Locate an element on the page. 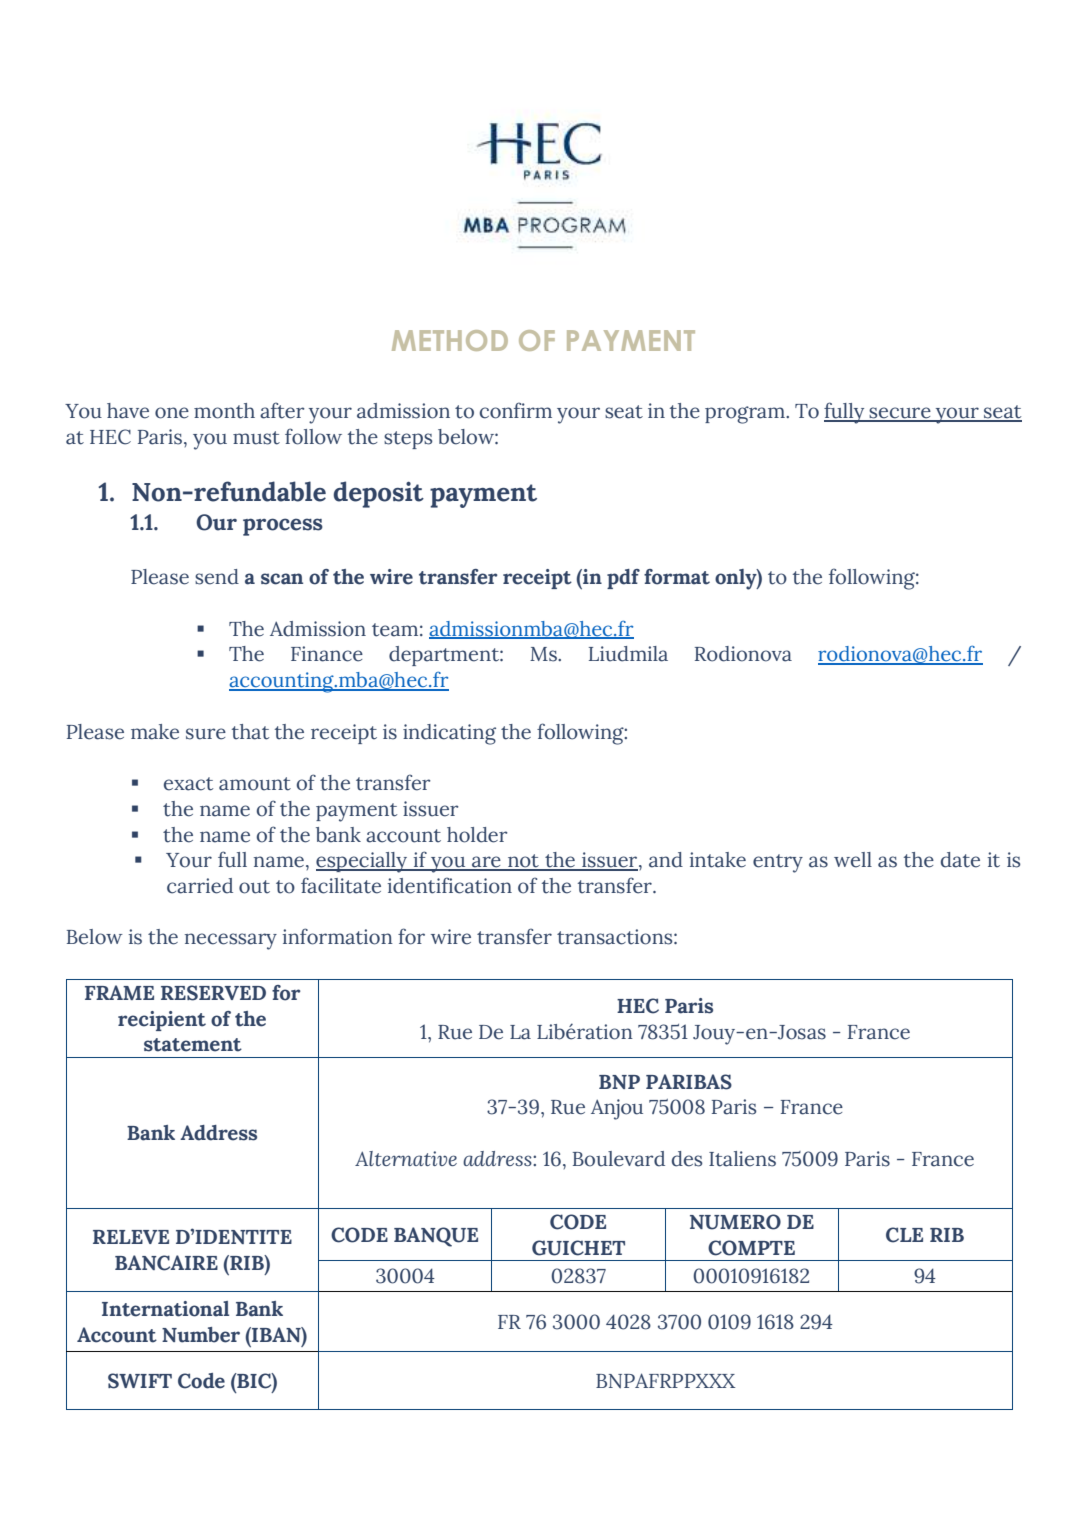 The image size is (1087, 1538). carried is located at coordinates (200, 886).
